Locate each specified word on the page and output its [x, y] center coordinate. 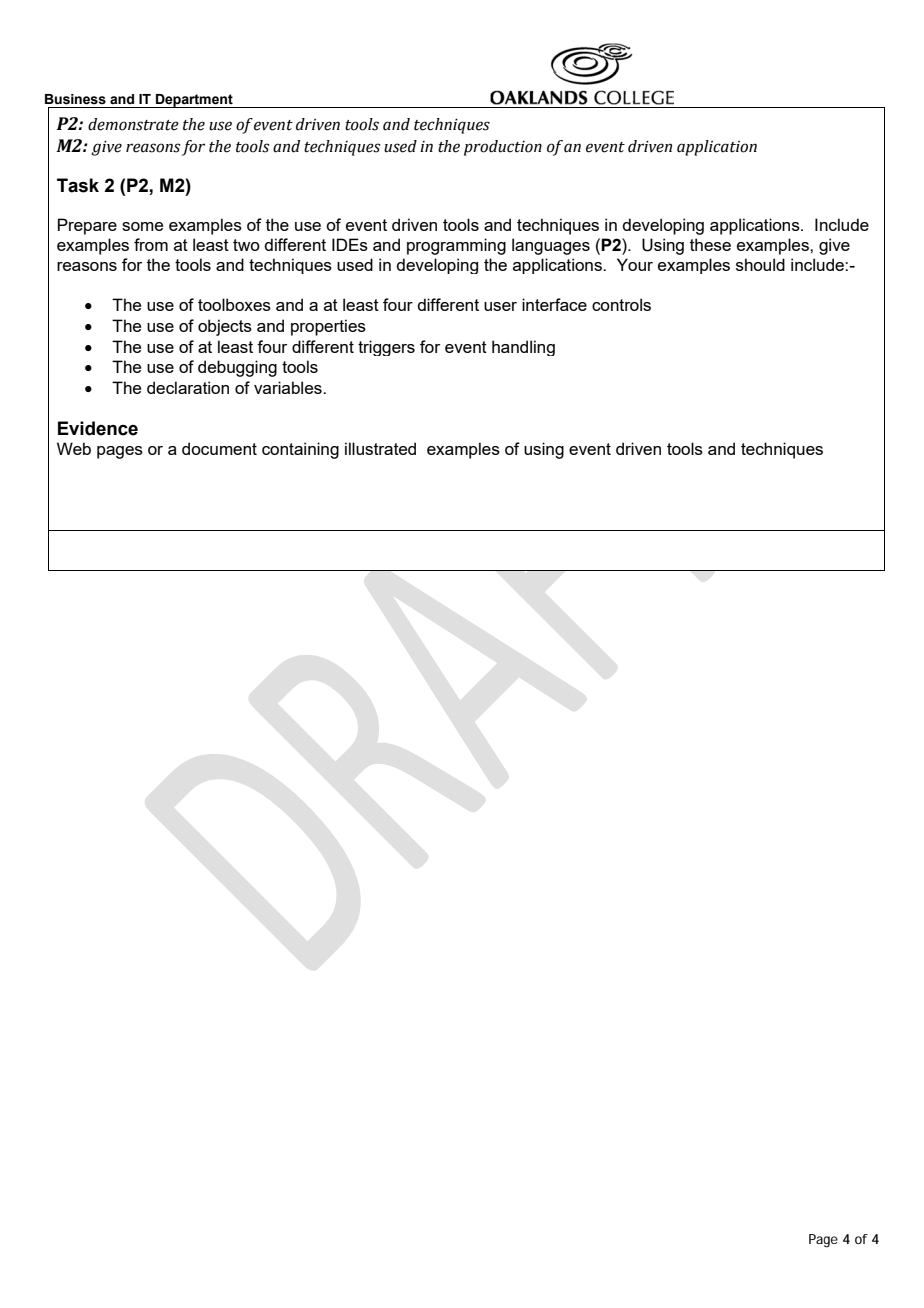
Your [635, 264]
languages [551, 246]
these [710, 244]
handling [523, 348]
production [503, 148]
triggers [386, 348]
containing [300, 450]
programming [456, 246]
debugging [237, 368]
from [151, 244]
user [500, 306]
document [219, 448]
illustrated [380, 448]
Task [78, 185]
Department [194, 101]
